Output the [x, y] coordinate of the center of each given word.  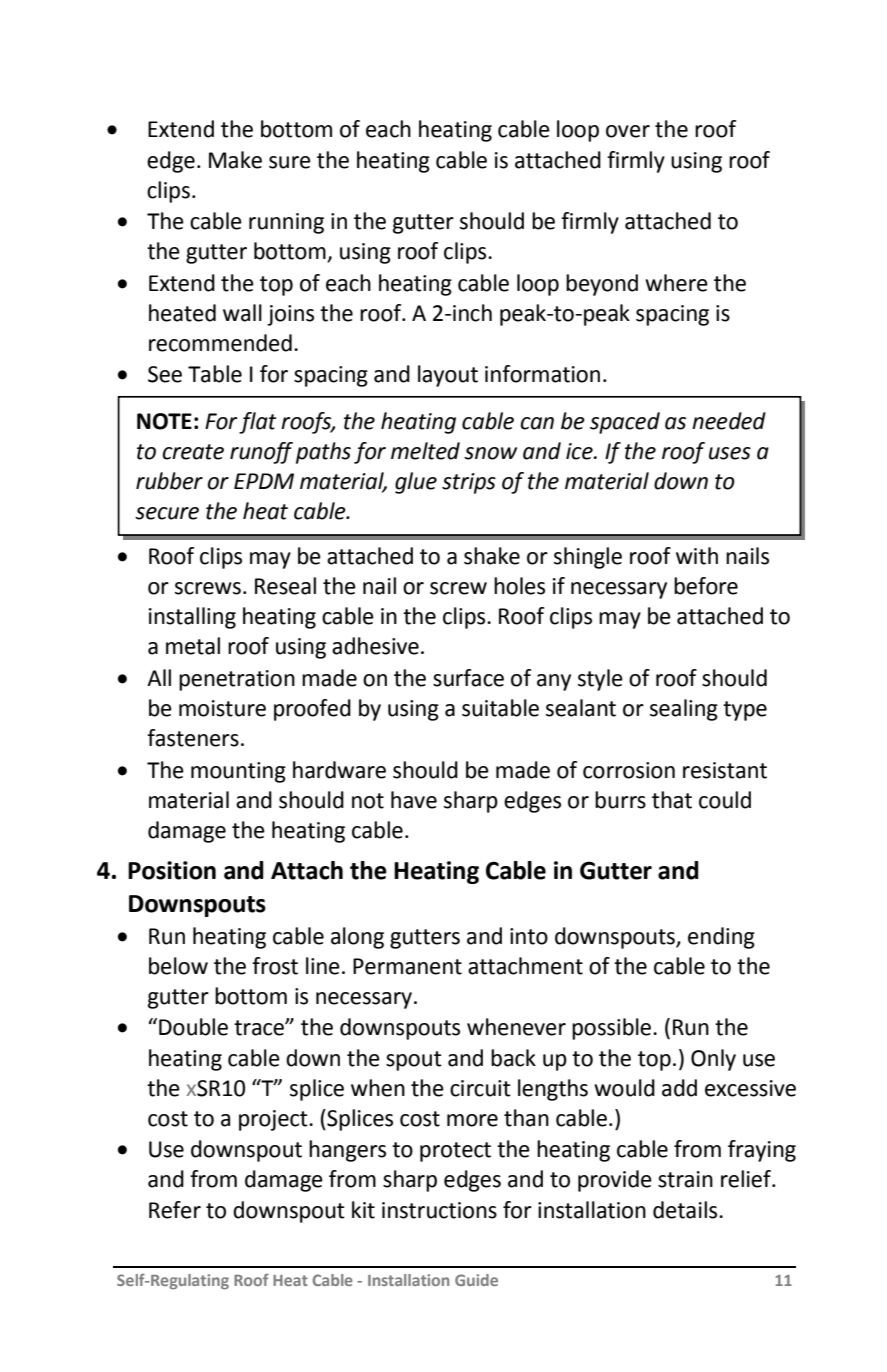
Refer [175, 1210]
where [676, 283]
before [706, 586]
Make [235, 160]
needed [729, 421]
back [513, 1058]
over [628, 131]
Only [713, 1060]
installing [192, 618]
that [672, 800]
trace [260, 1028]
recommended [220, 343]
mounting [238, 772]
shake [492, 556]
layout [448, 376]
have [414, 800]
